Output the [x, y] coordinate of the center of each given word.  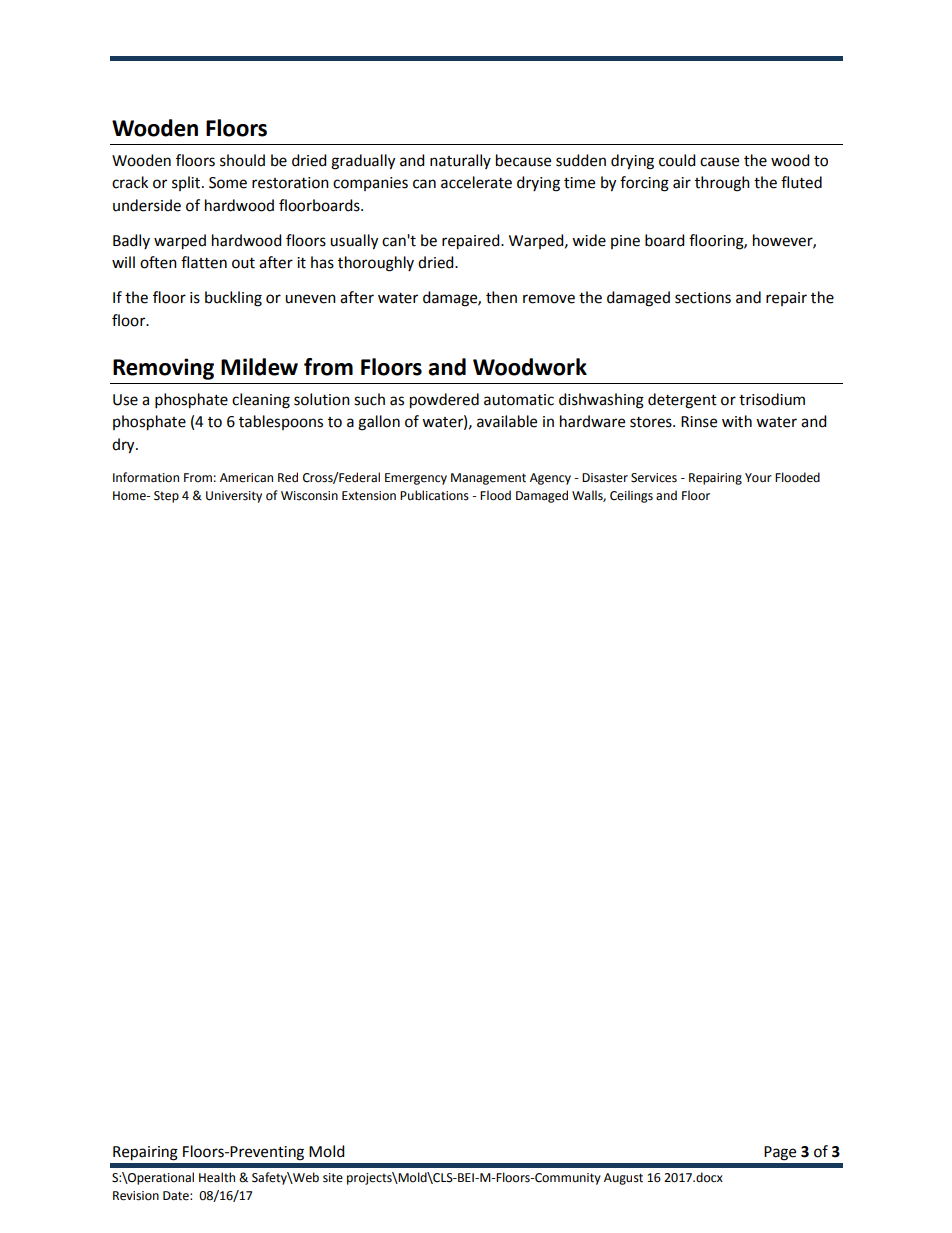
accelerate [476, 182]
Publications [434, 495]
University [234, 497]
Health [217, 1177]
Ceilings [631, 496]
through [722, 184]
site [333, 1178]
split [187, 183]
